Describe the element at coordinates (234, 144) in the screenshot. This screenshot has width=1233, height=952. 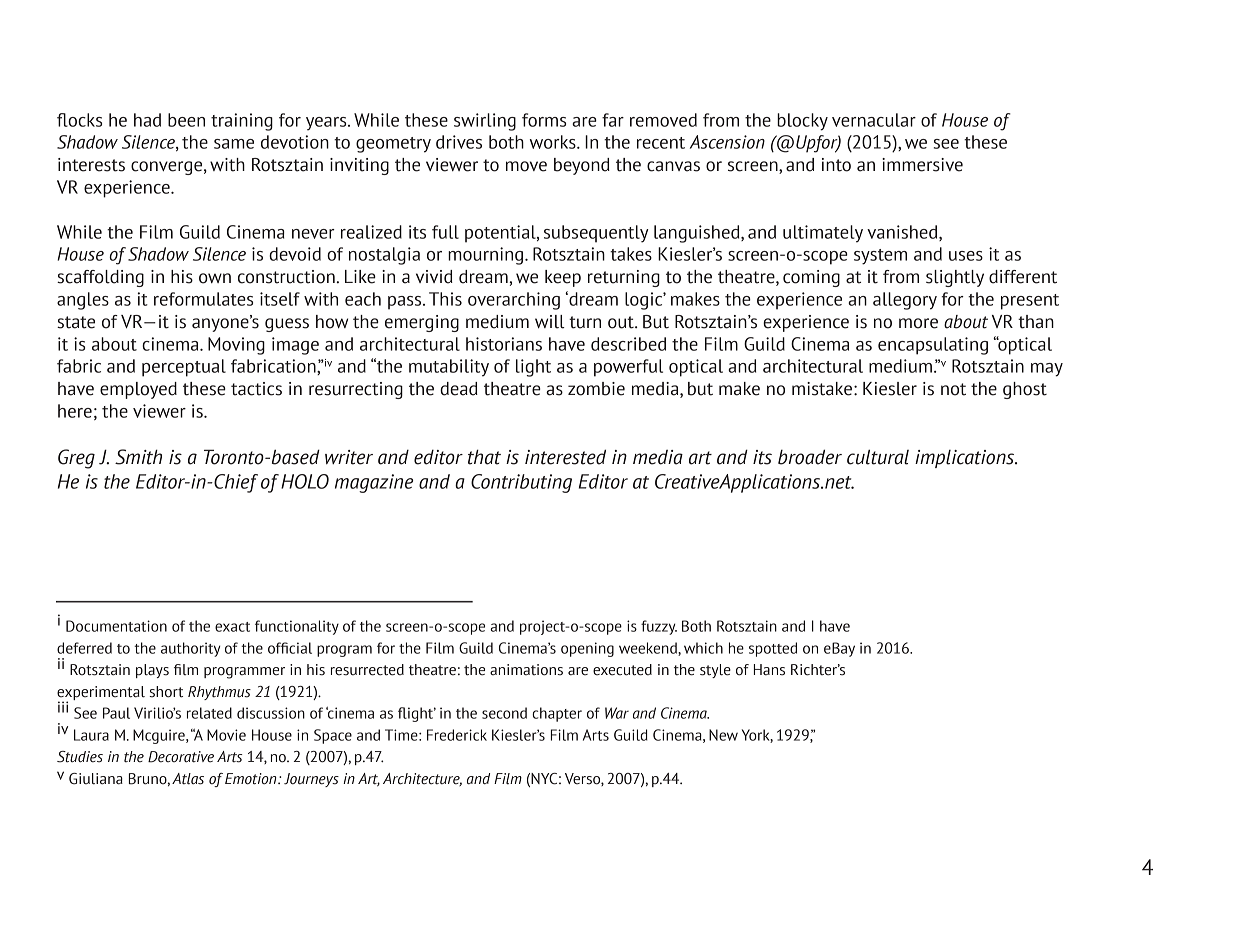
I see `same` at that location.
